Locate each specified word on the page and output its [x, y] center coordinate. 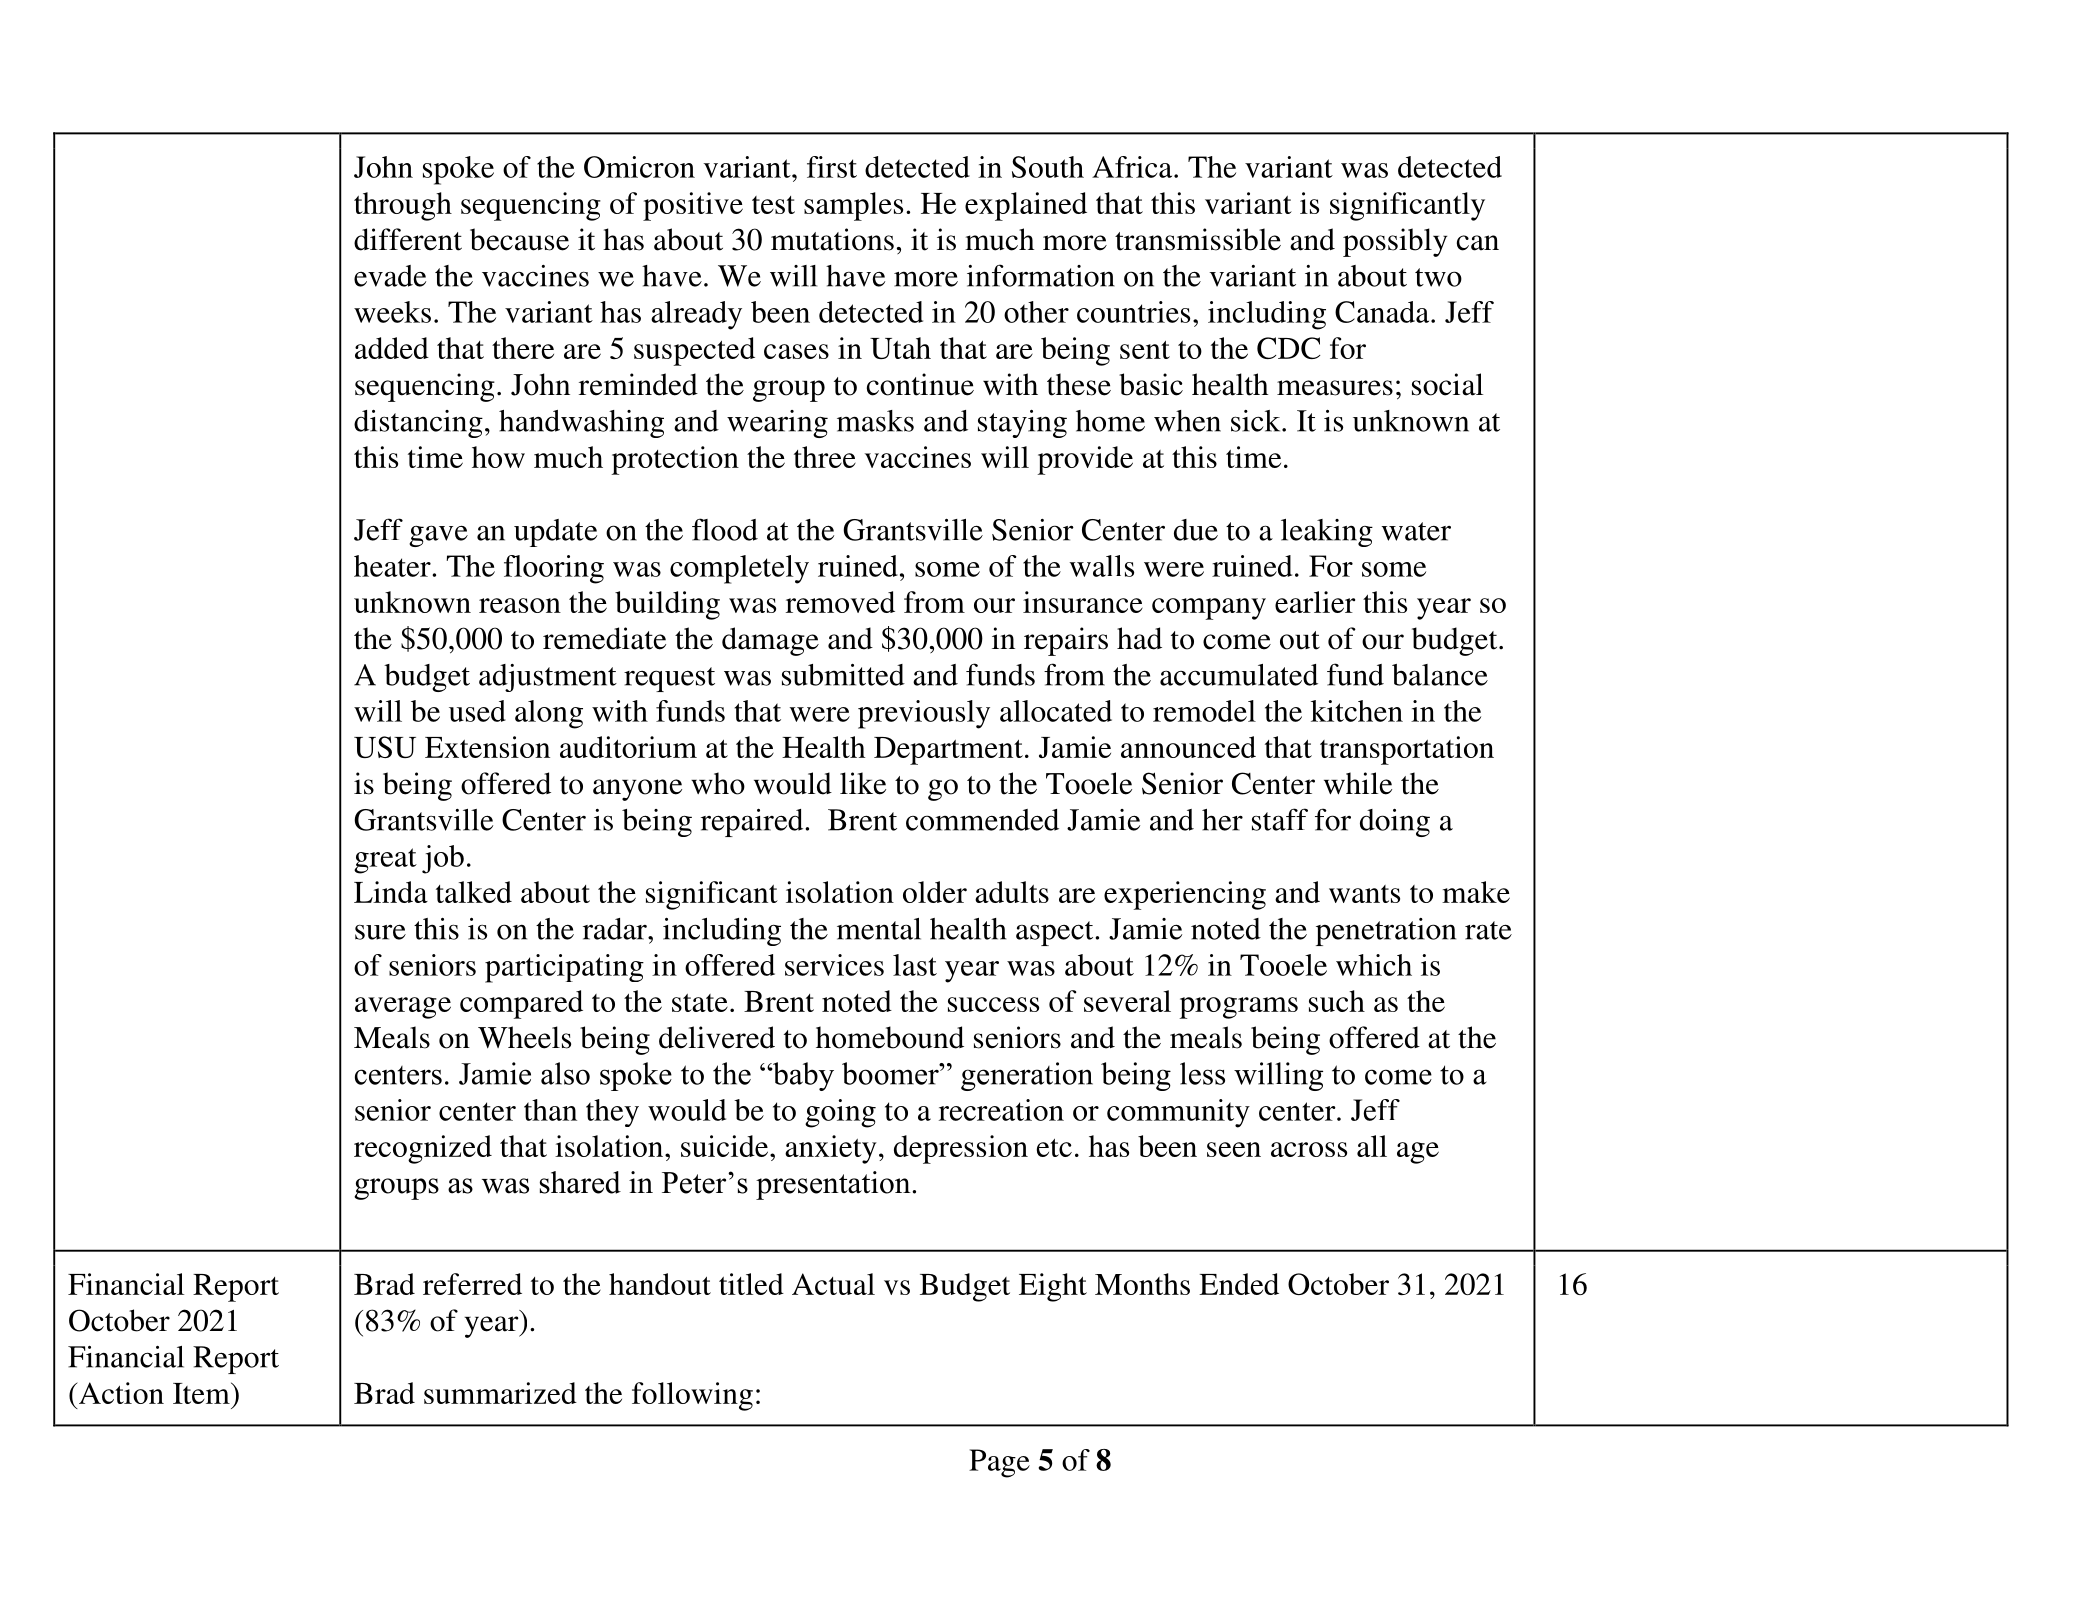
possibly [1395, 242]
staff [1280, 819]
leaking [1327, 533]
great [385, 861]
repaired [753, 823]
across [1309, 1149]
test [773, 205]
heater [393, 566]
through [403, 206]
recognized [423, 1149]
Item [202, 1393]
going [840, 1113]
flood [725, 529]
